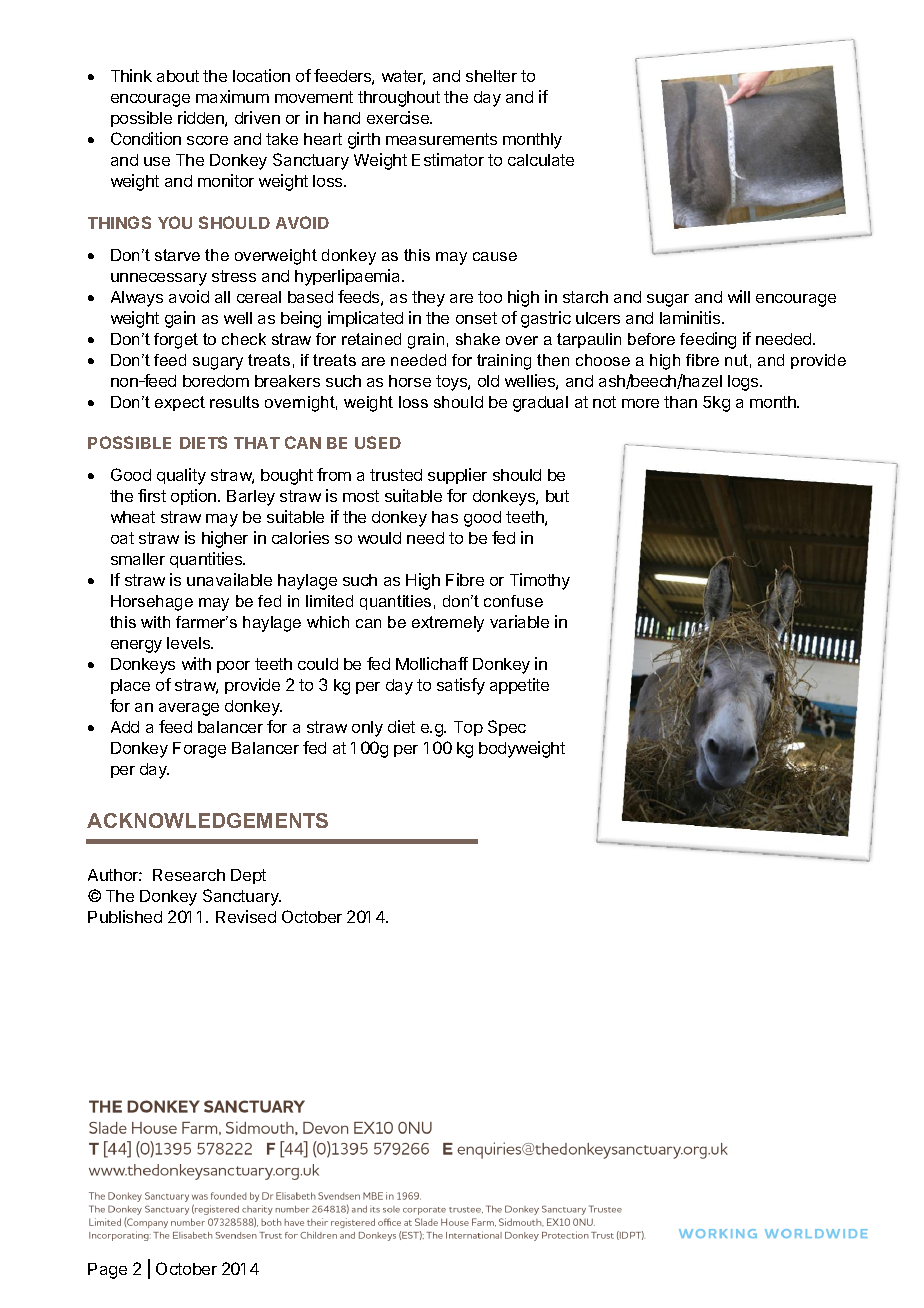 The height and width of the page is (1308, 924). Describe the element at coordinates (541, 160) in the page. I see `calculate` at that location.
